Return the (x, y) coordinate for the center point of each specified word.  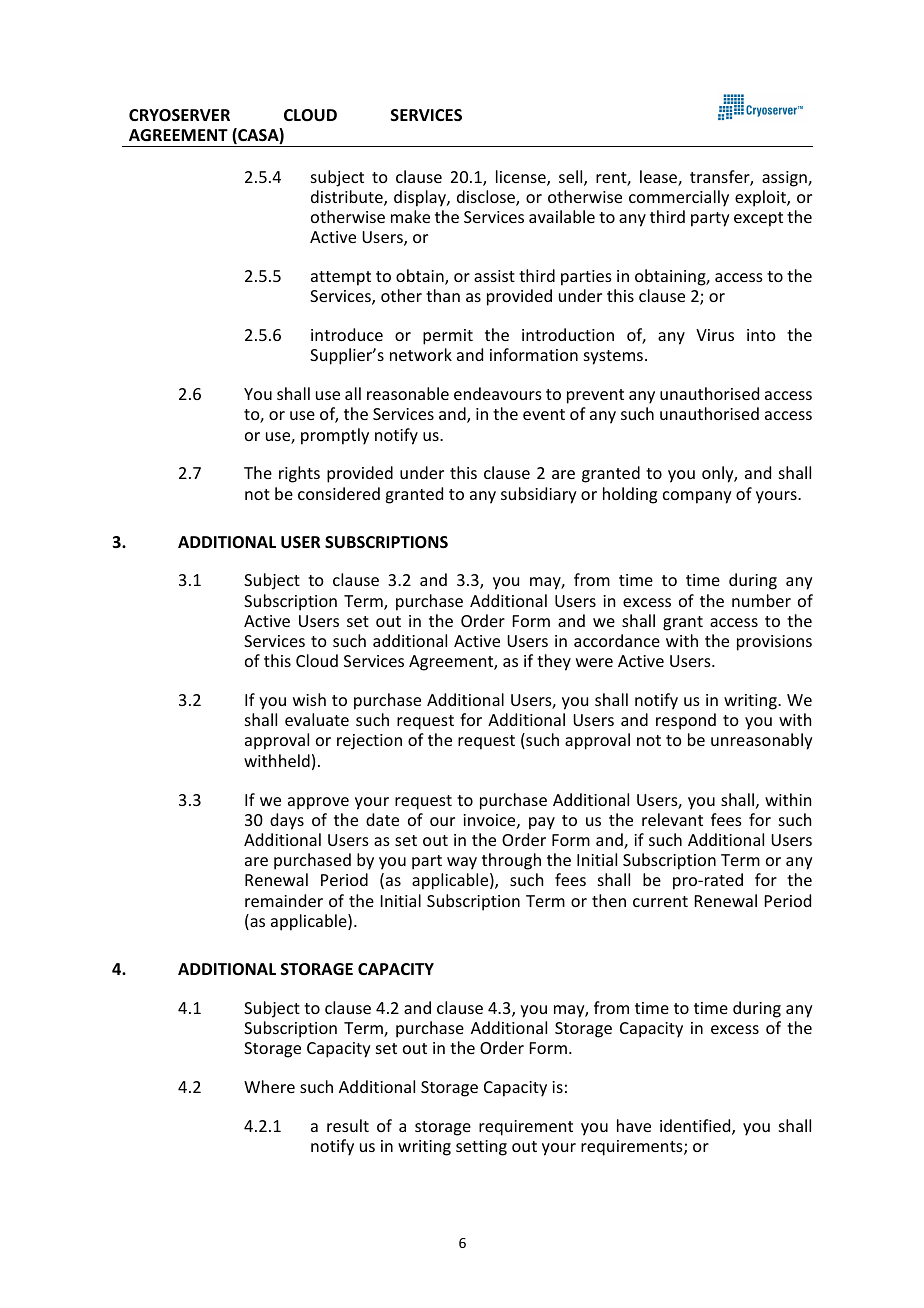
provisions (774, 643)
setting (481, 1148)
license (522, 178)
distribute (348, 198)
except (758, 219)
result (348, 1125)
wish (309, 699)
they (554, 662)
